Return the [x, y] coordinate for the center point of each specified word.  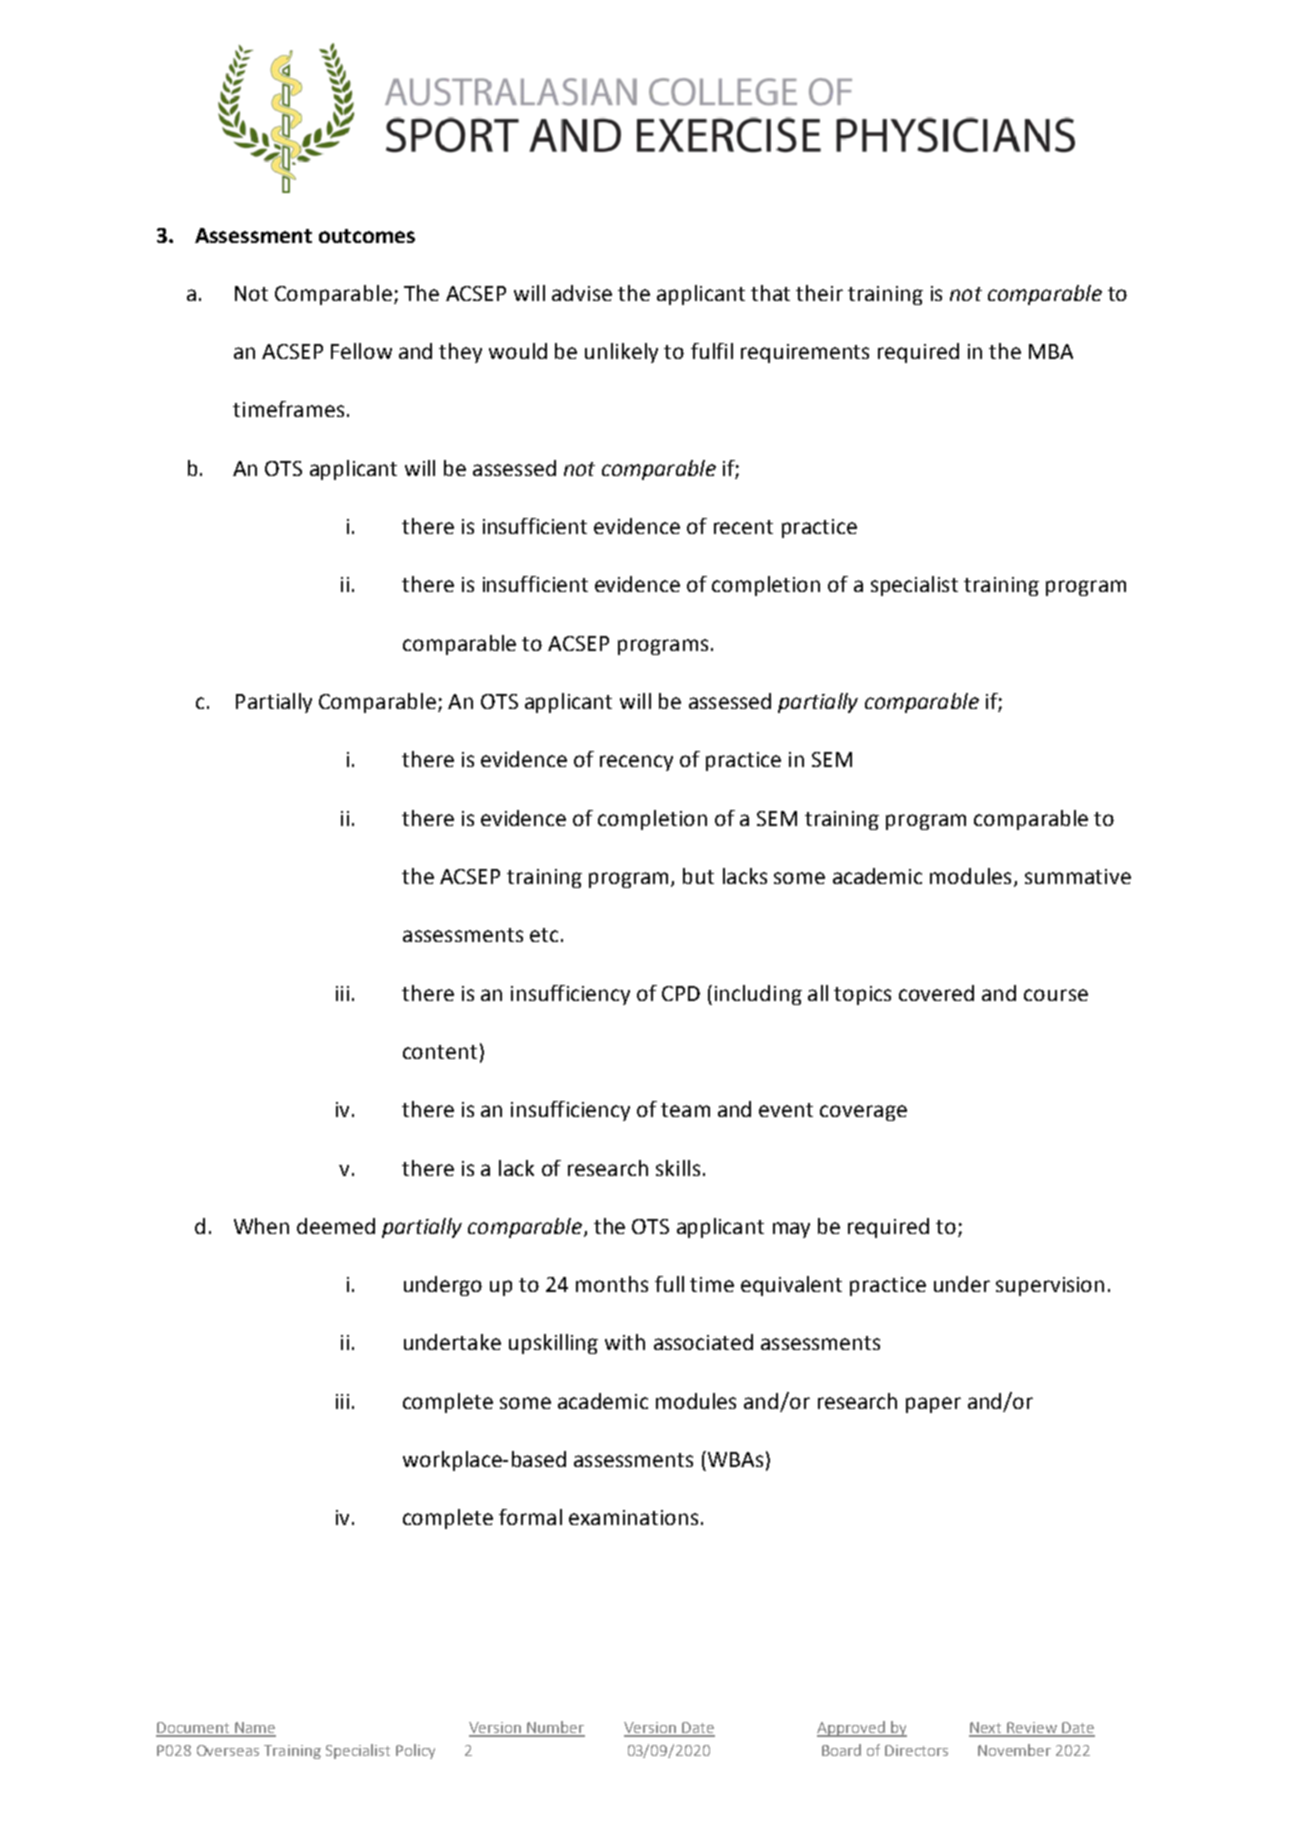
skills [678, 1168]
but [698, 876]
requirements [805, 353]
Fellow [361, 351]
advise [582, 293]
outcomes [367, 236]
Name [254, 1729]
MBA [1051, 351]
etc [544, 935]
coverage [863, 1113]
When [261, 1226]
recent [743, 527]
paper [933, 1405]
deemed [336, 1226]
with [625, 1342]
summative [1078, 876]
